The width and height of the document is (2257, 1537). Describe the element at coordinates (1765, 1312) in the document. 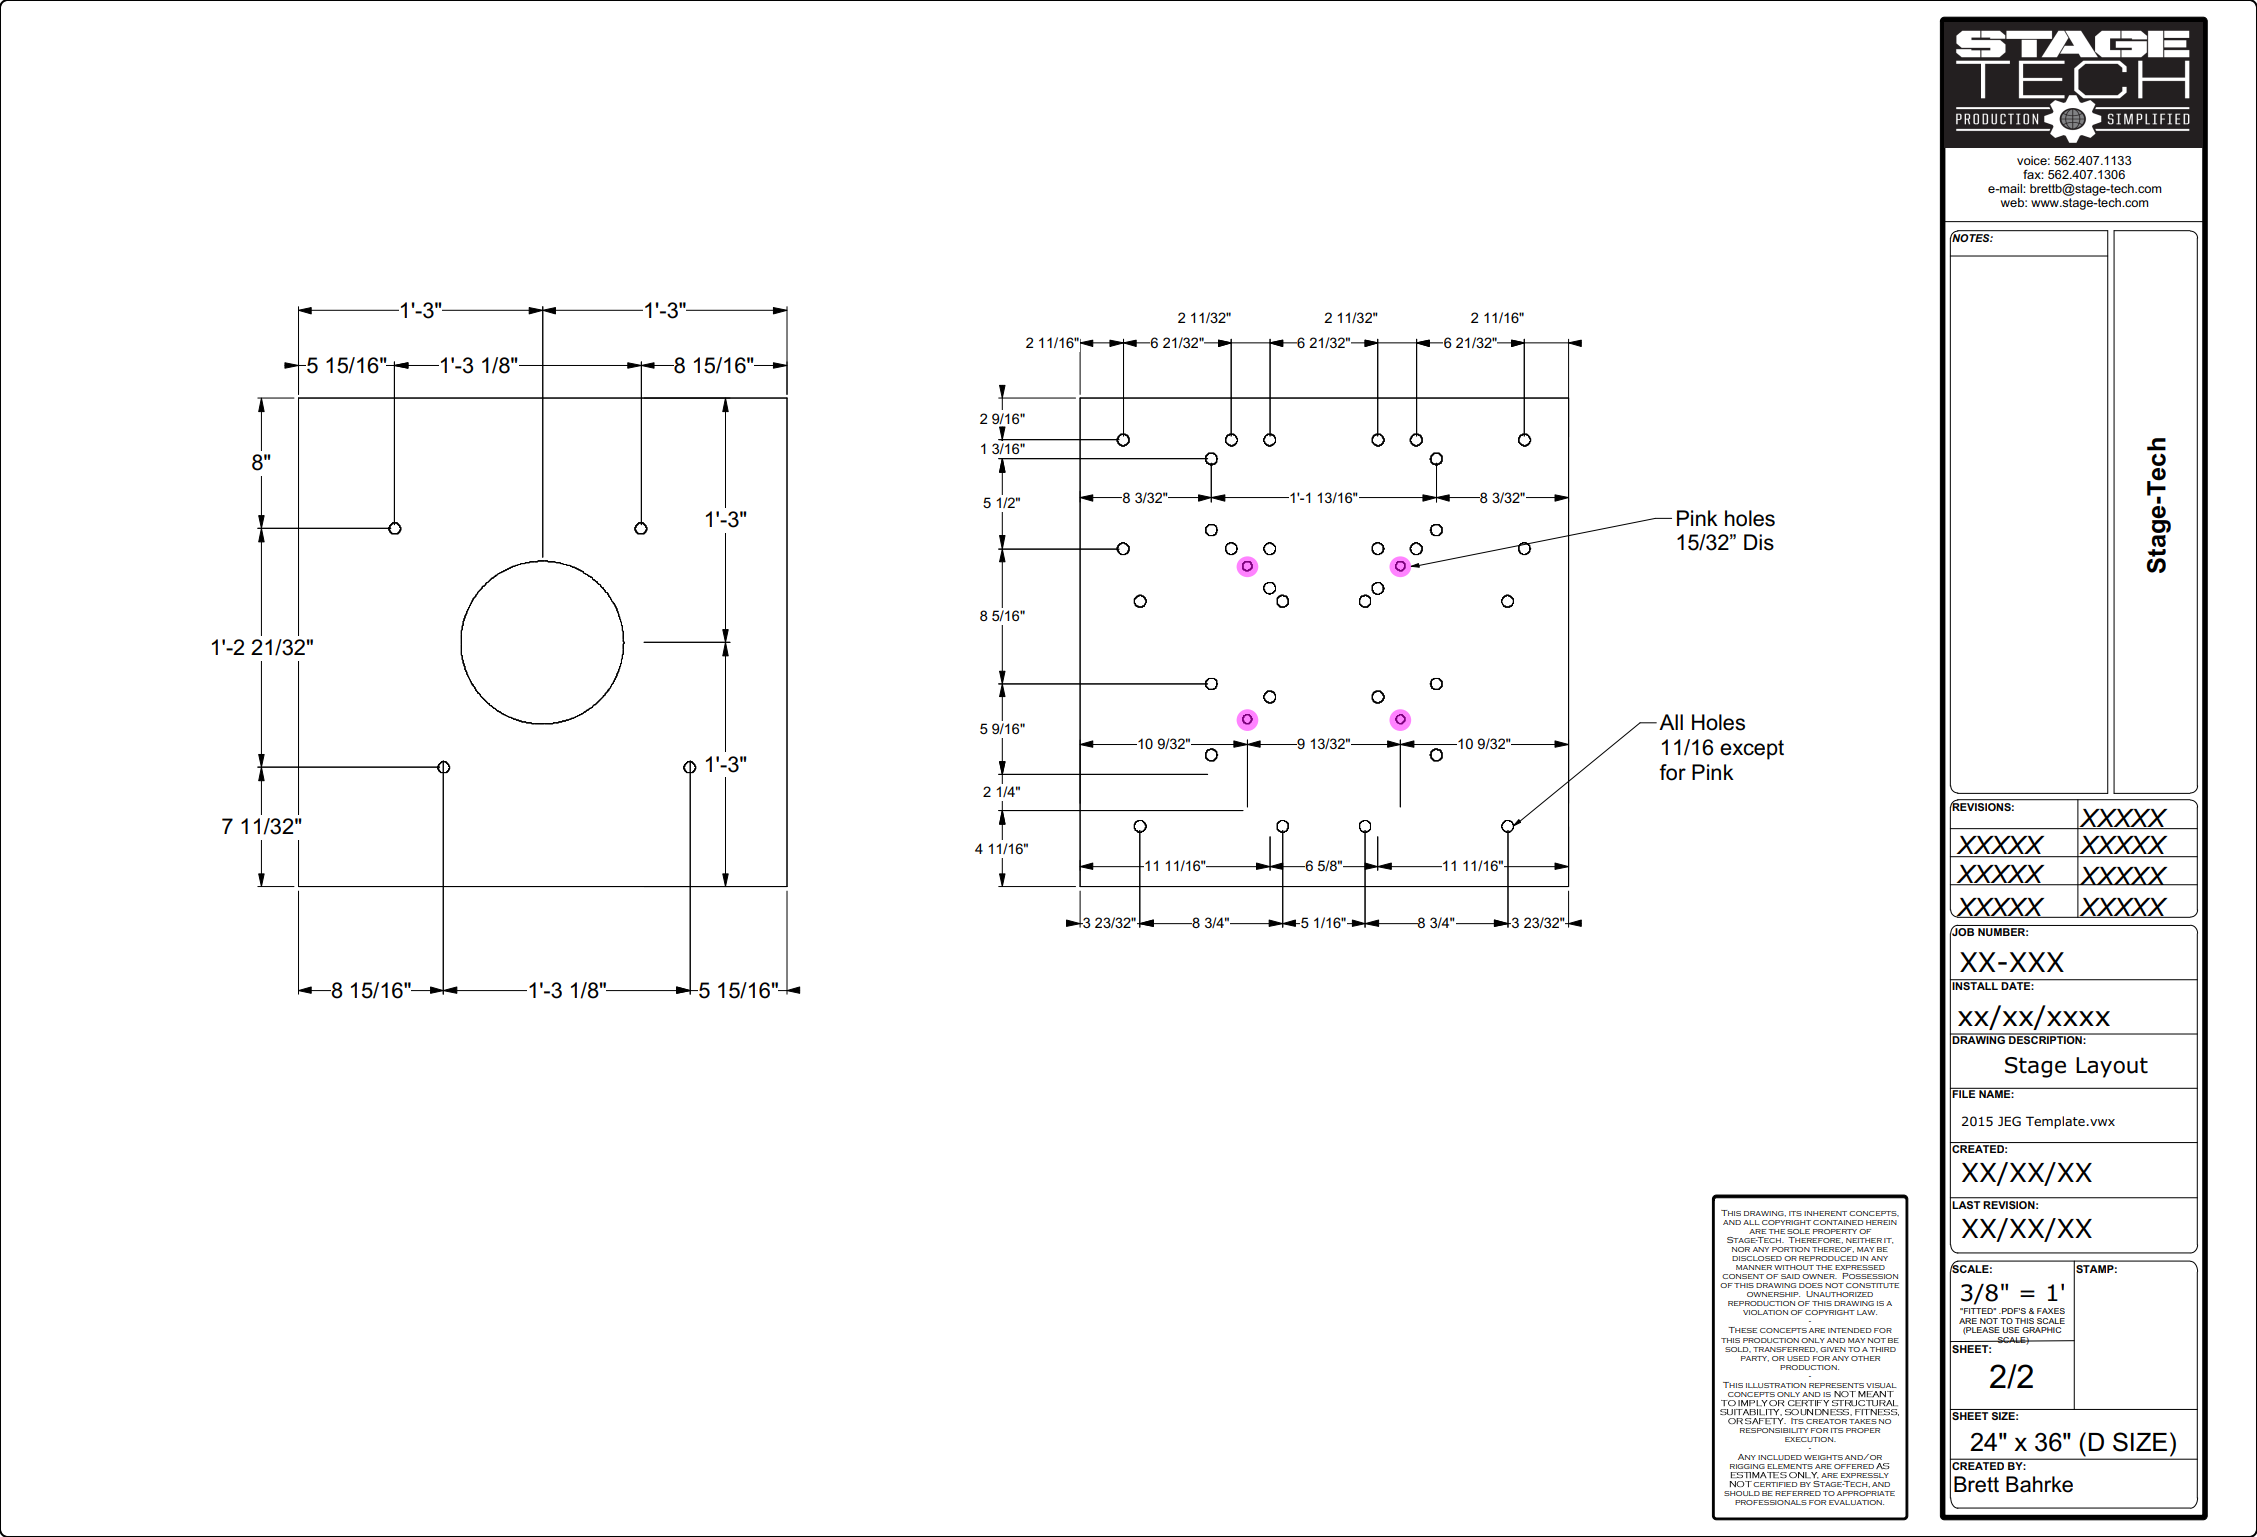

I see `violation` at that location.
